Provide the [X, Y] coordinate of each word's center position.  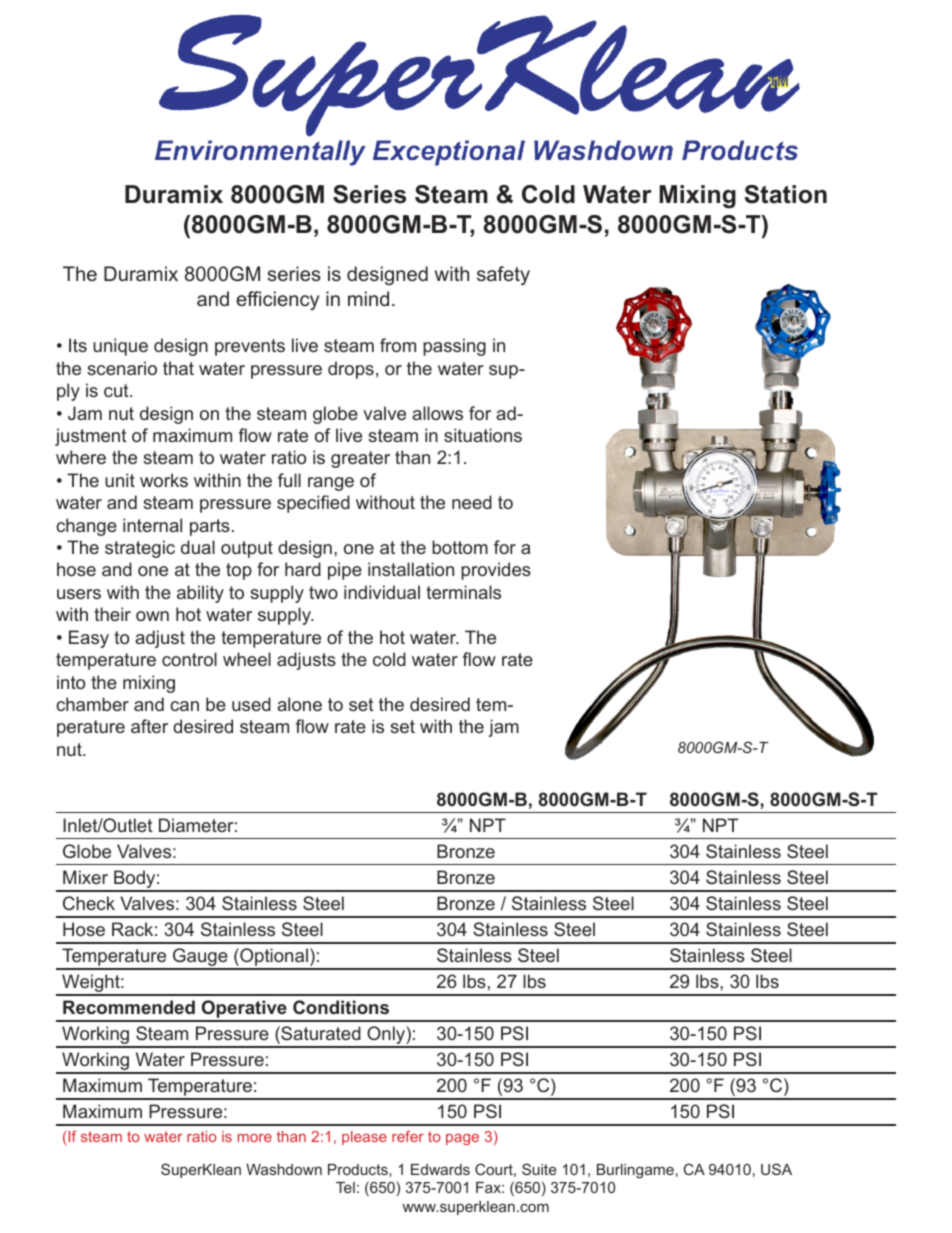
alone [299, 704]
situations [483, 435]
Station [785, 194]
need [472, 502]
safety [503, 275]
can [184, 706]
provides [496, 571]
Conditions [341, 1007]
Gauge [200, 958]
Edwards [440, 1169]
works [164, 480]
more [255, 1138]
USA [776, 1169]
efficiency [277, 300]
